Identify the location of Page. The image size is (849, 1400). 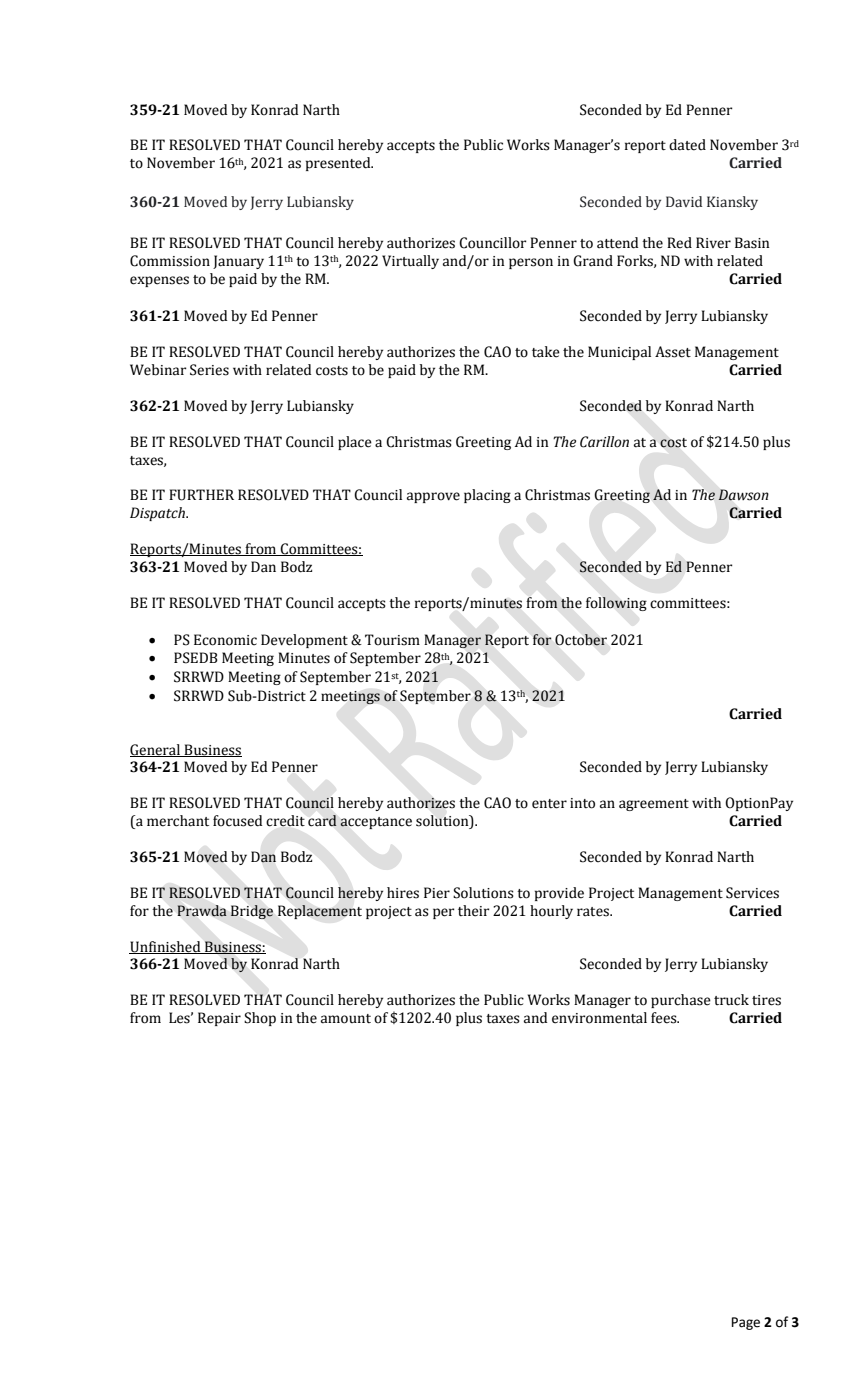
(746, 1323).
